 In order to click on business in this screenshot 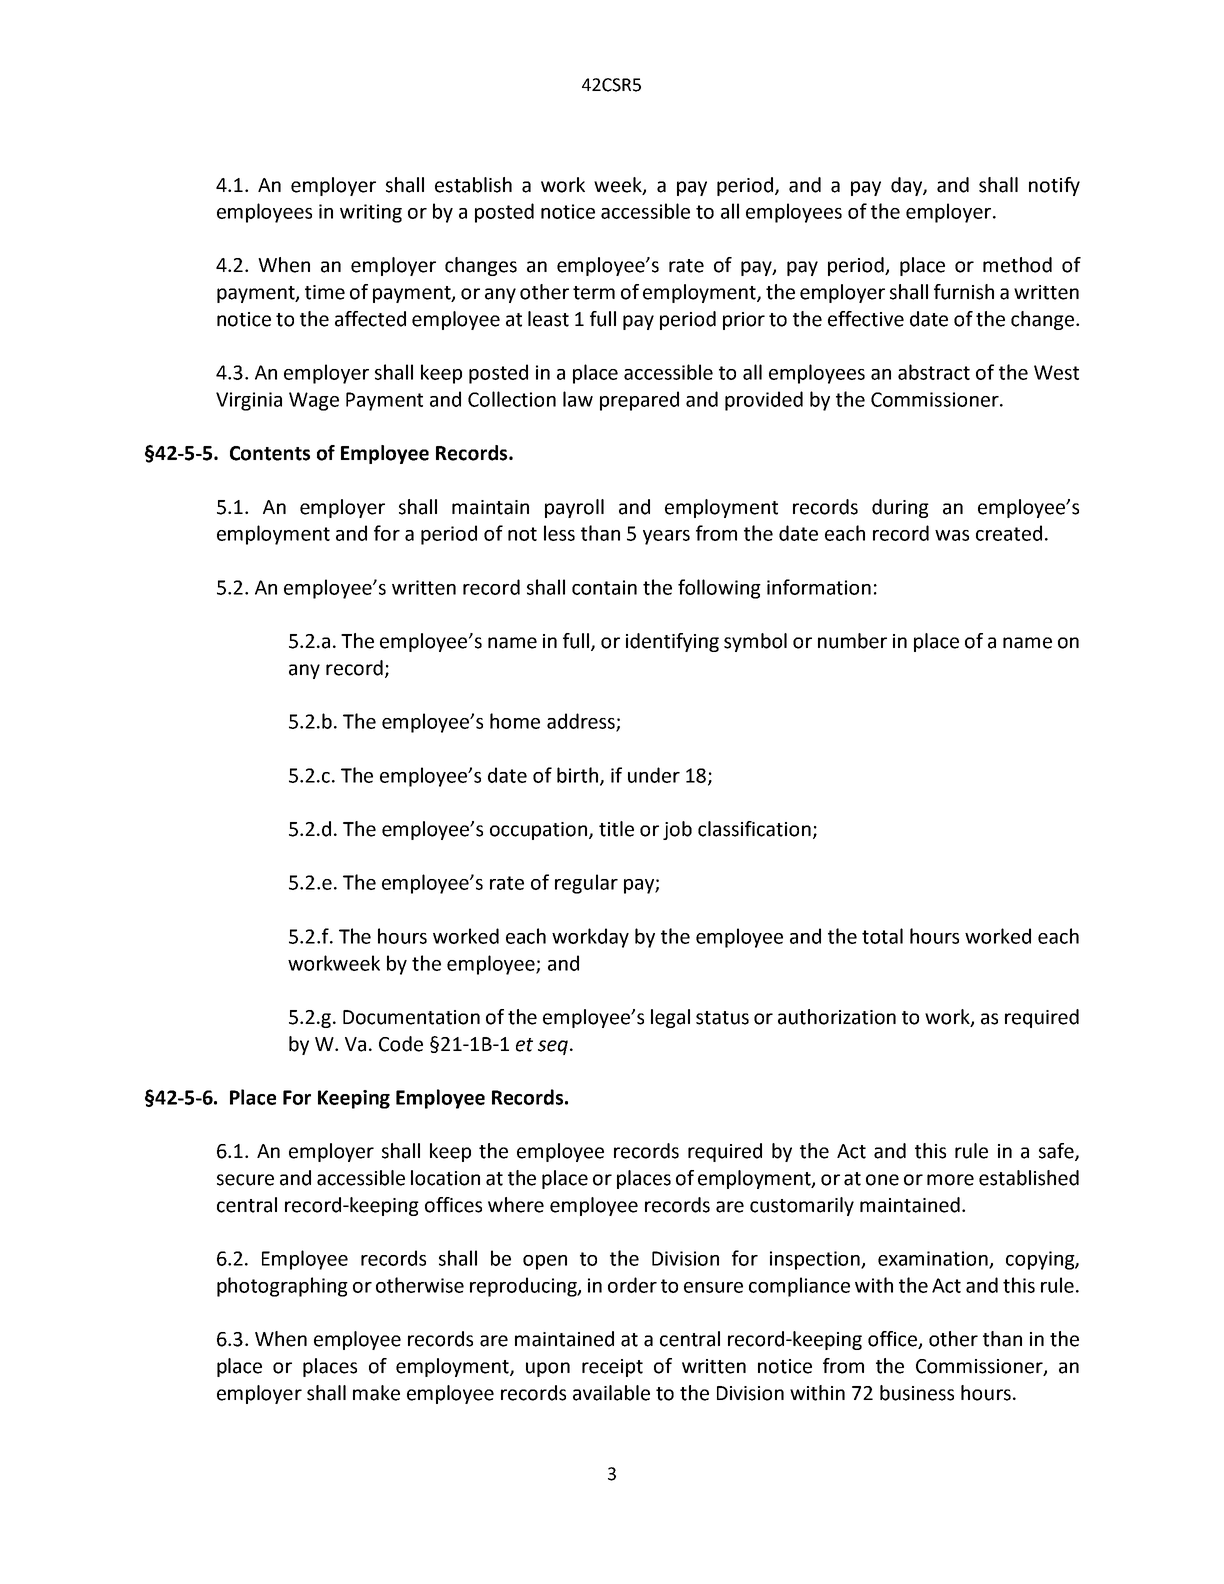, I will do `click(917, 1393)`.
